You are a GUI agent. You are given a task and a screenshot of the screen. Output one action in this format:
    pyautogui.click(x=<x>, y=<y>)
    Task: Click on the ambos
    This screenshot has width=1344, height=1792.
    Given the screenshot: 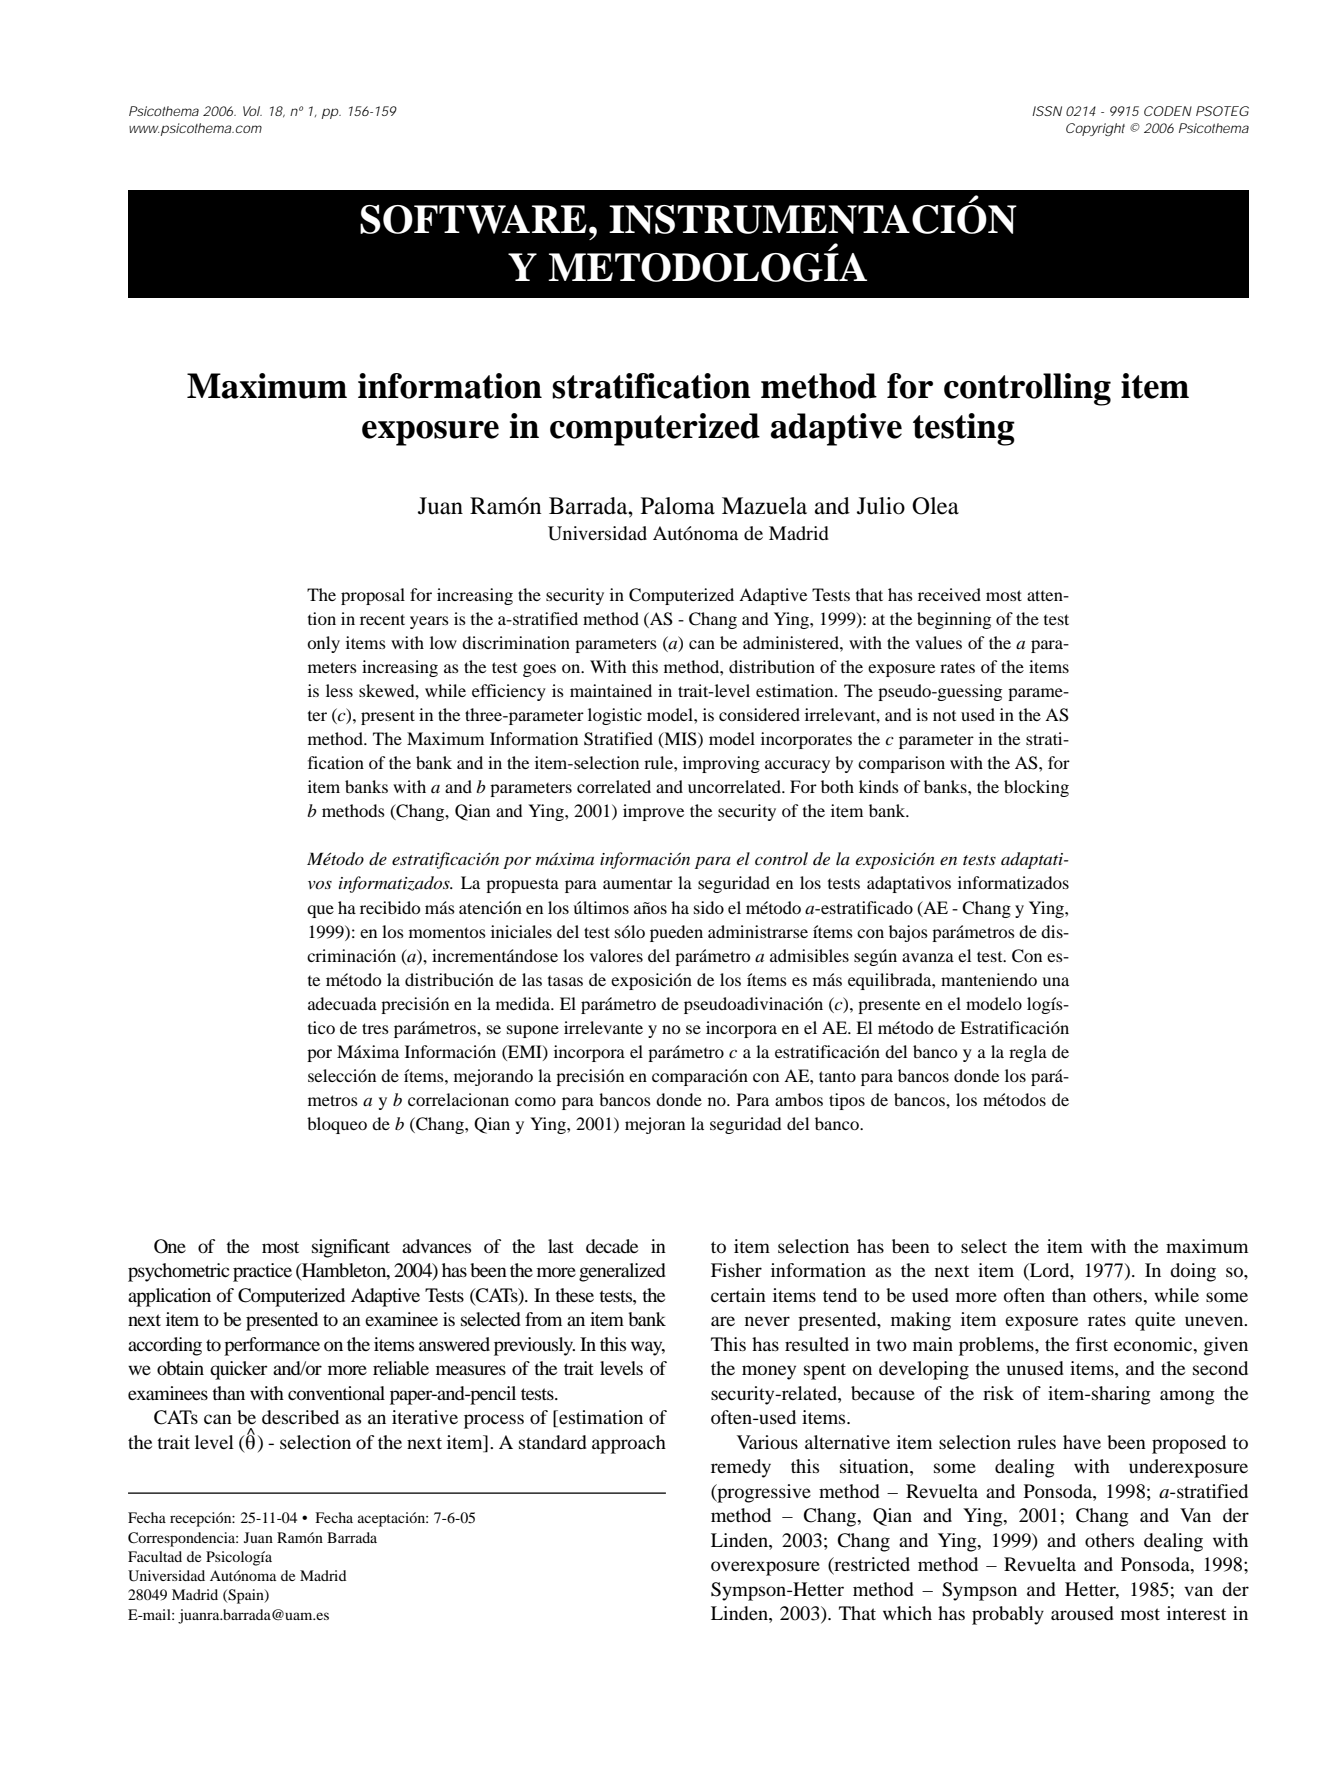 What is the action you would take?
    pyautogui.click(x=799, y=1099)
